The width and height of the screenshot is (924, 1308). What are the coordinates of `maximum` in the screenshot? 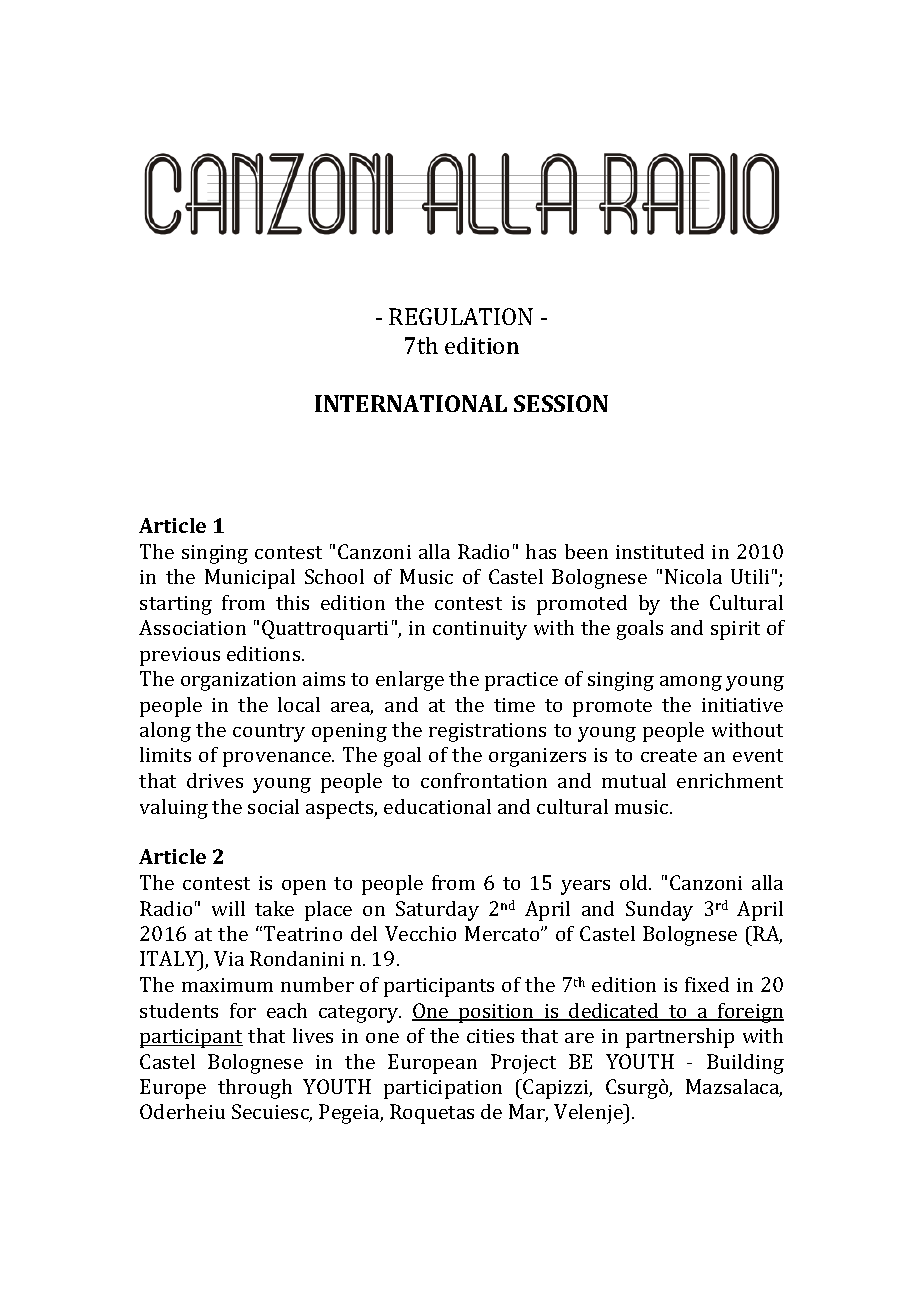 It's located at (227, 985).
